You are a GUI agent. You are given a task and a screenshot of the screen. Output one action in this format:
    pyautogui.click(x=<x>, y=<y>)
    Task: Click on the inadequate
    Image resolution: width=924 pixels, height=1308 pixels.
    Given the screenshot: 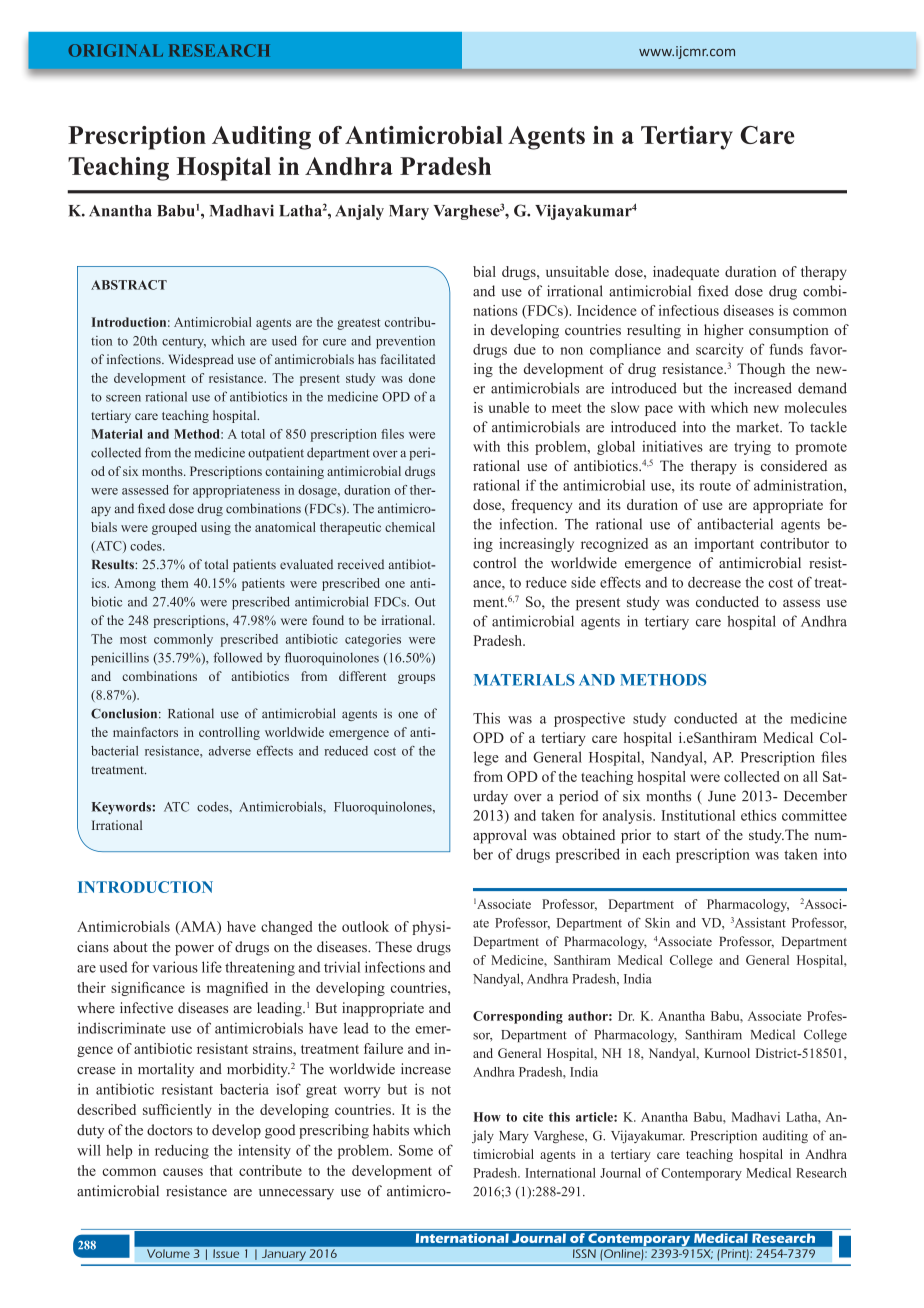 What is the action you would take?
    pyautogui.click(x=686, y=273)
